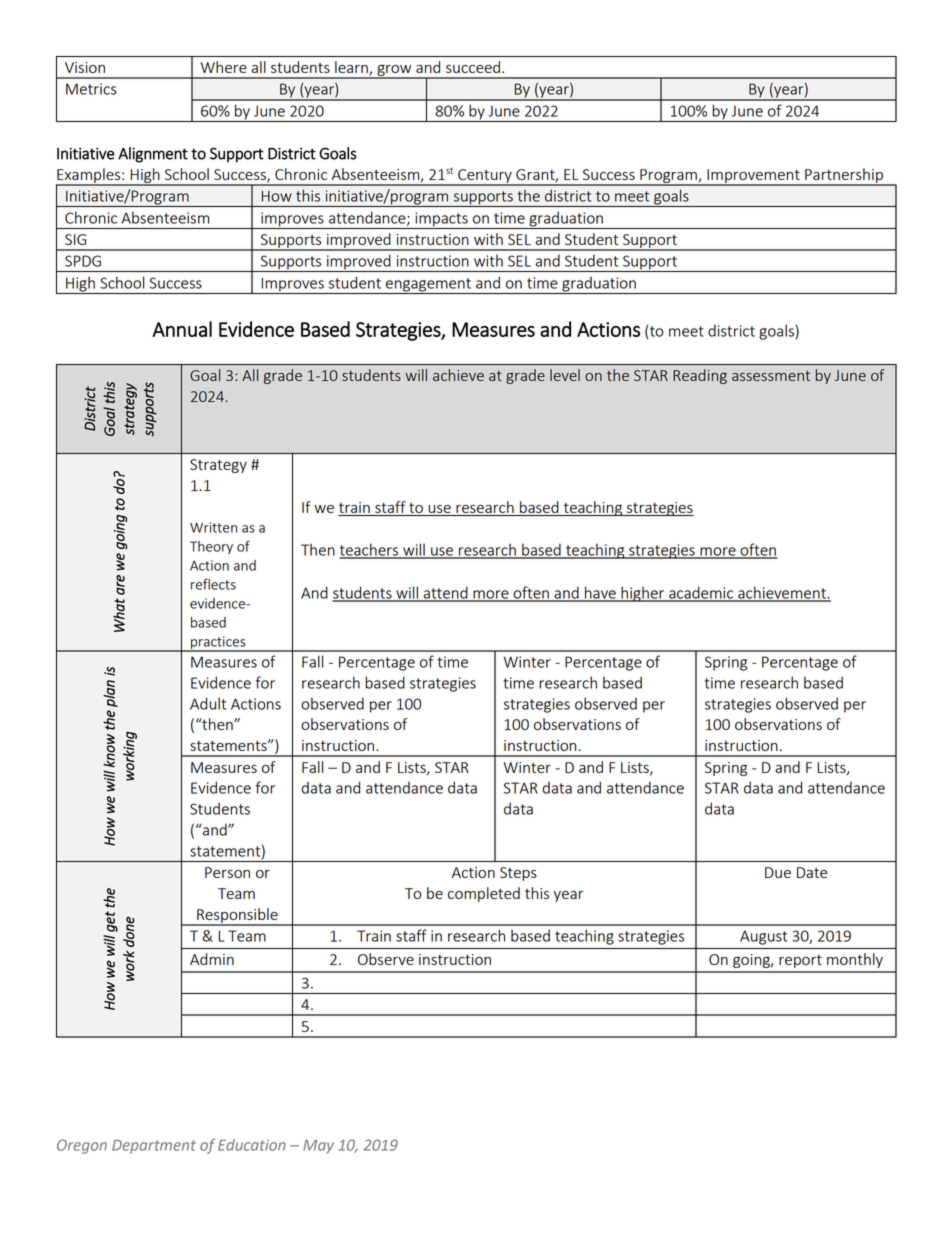  What do you see at coordinates (370, 550) in the image?
I see `teachers` at bounding box center [370, 550].
